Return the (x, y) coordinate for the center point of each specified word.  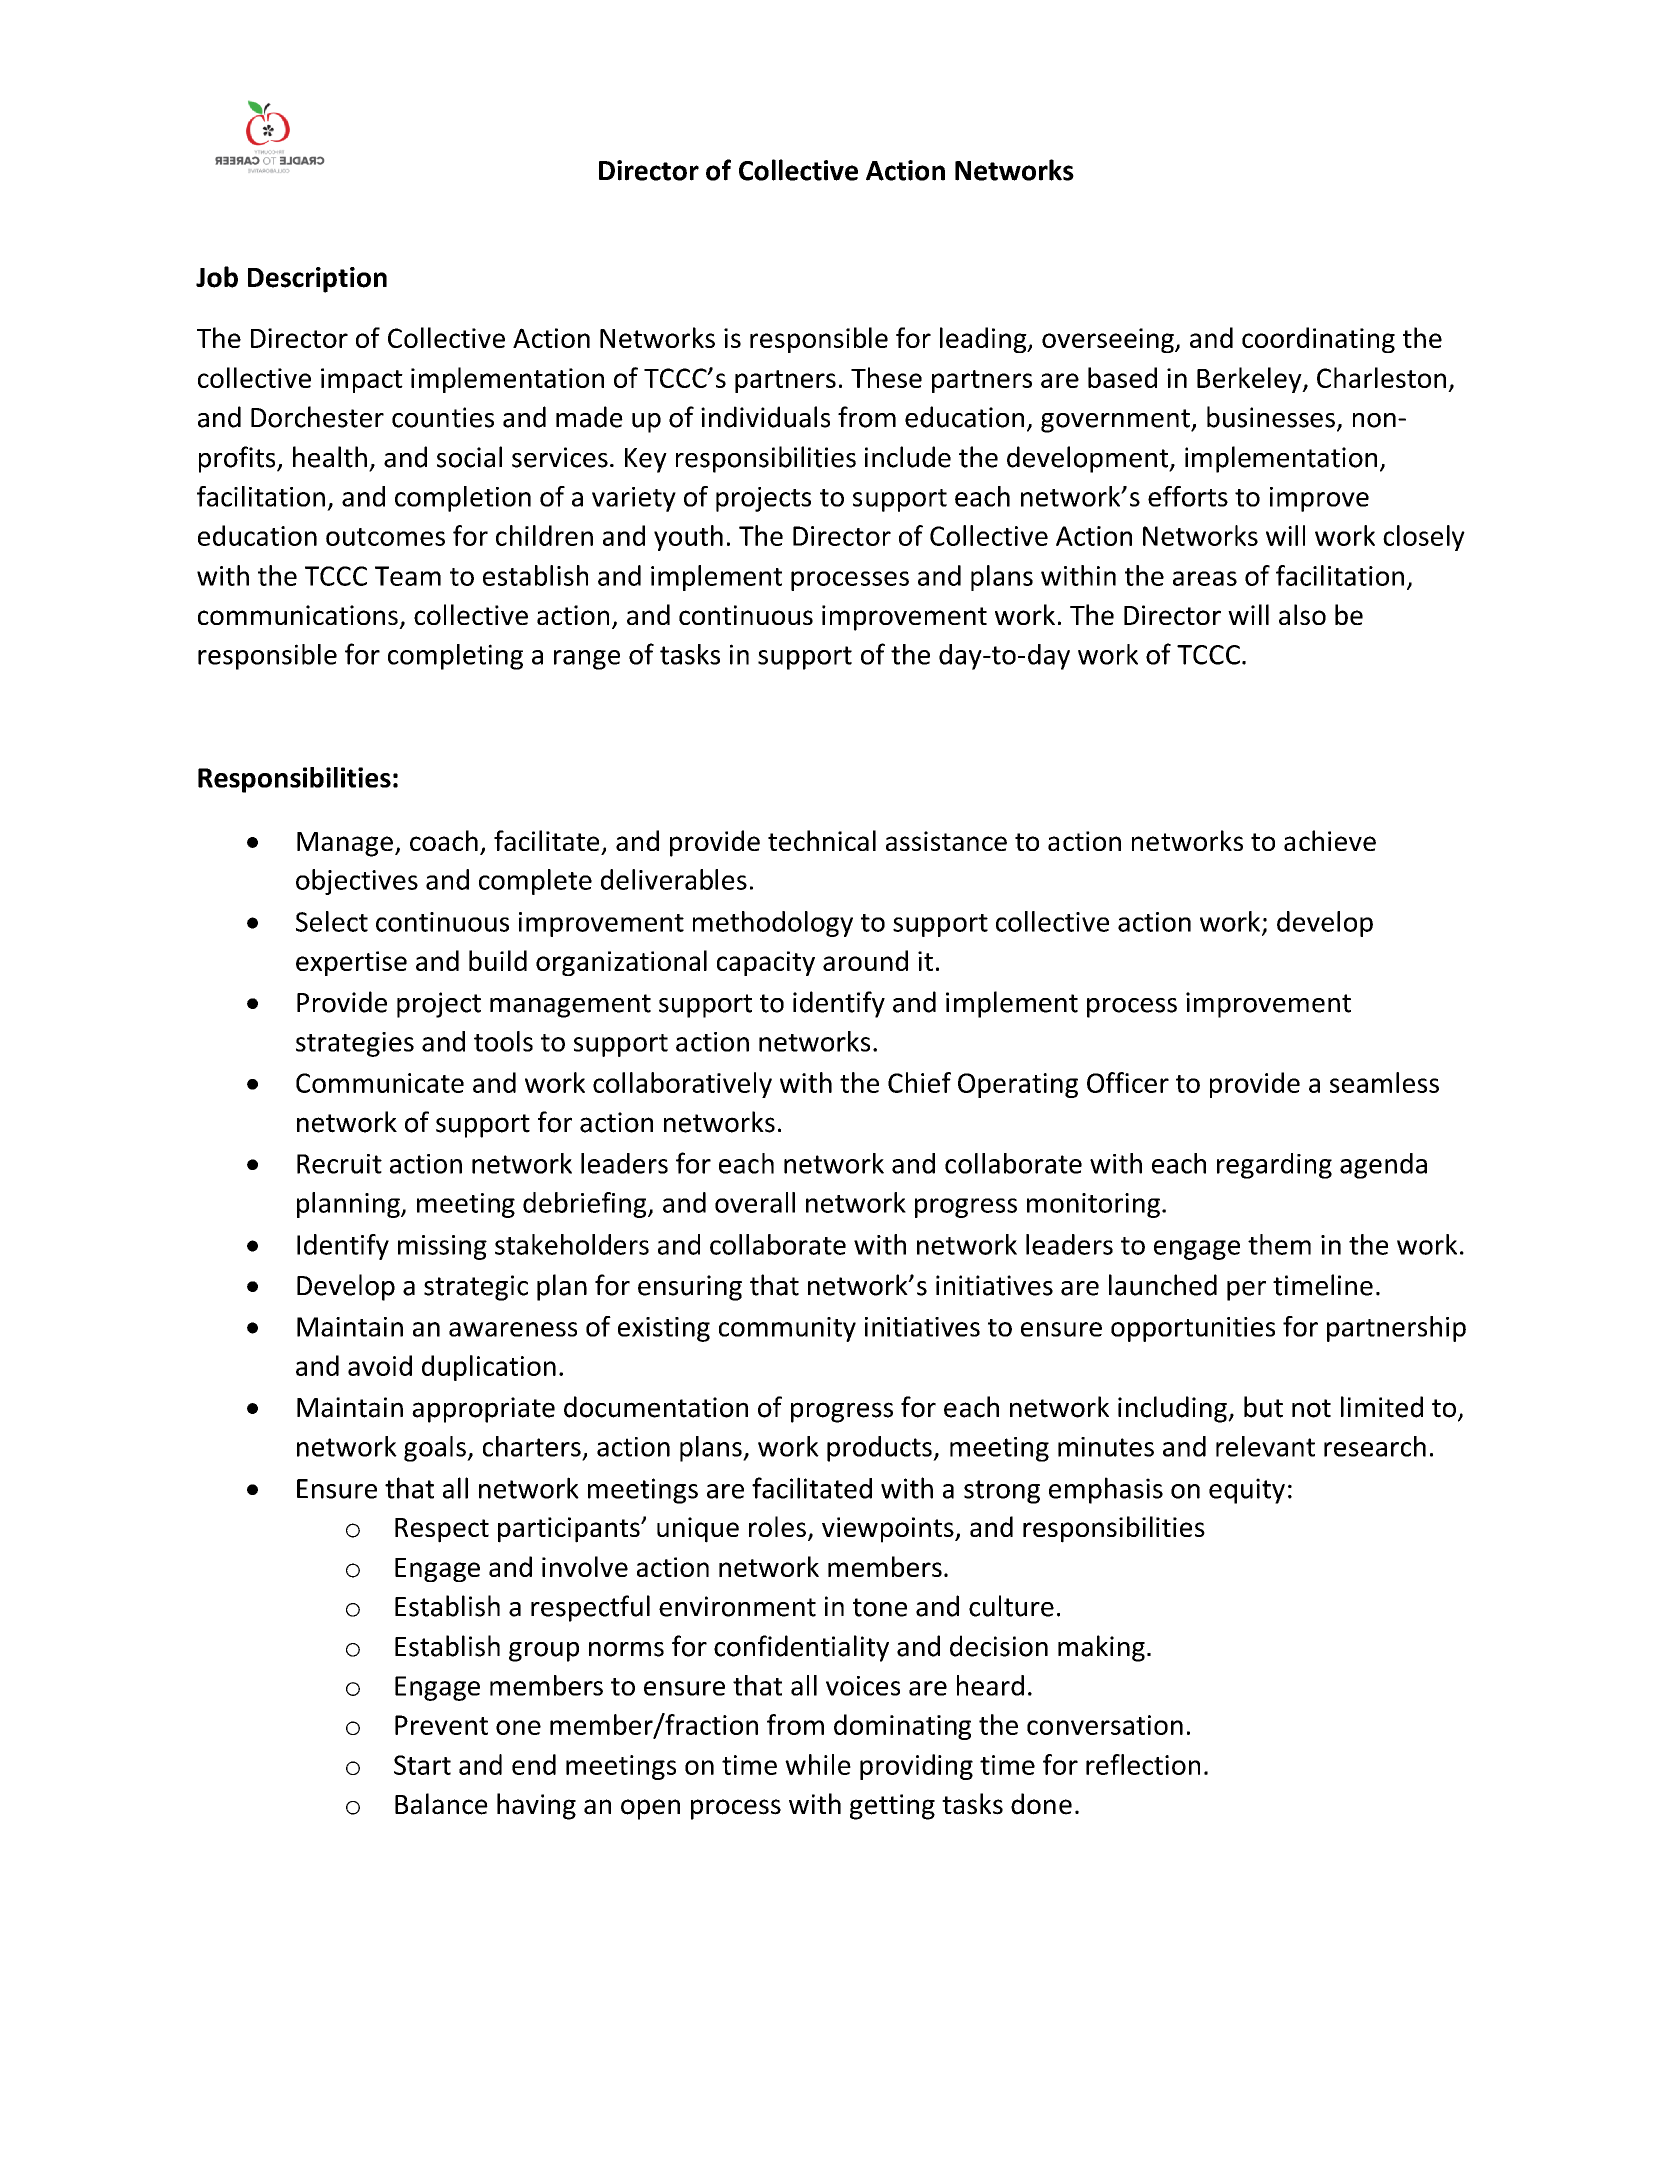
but (1263, 1407)
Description (317, 280)
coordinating (1318, 340)
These (886, 377)
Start (422, 1765)
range (587, 660)
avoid (380, 1365)
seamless (1384, 1082)
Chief (919, 1082)
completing (455, 657)
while (818, 1764)
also (1302, 614)
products (880, 1449)
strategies (355, 1044)
